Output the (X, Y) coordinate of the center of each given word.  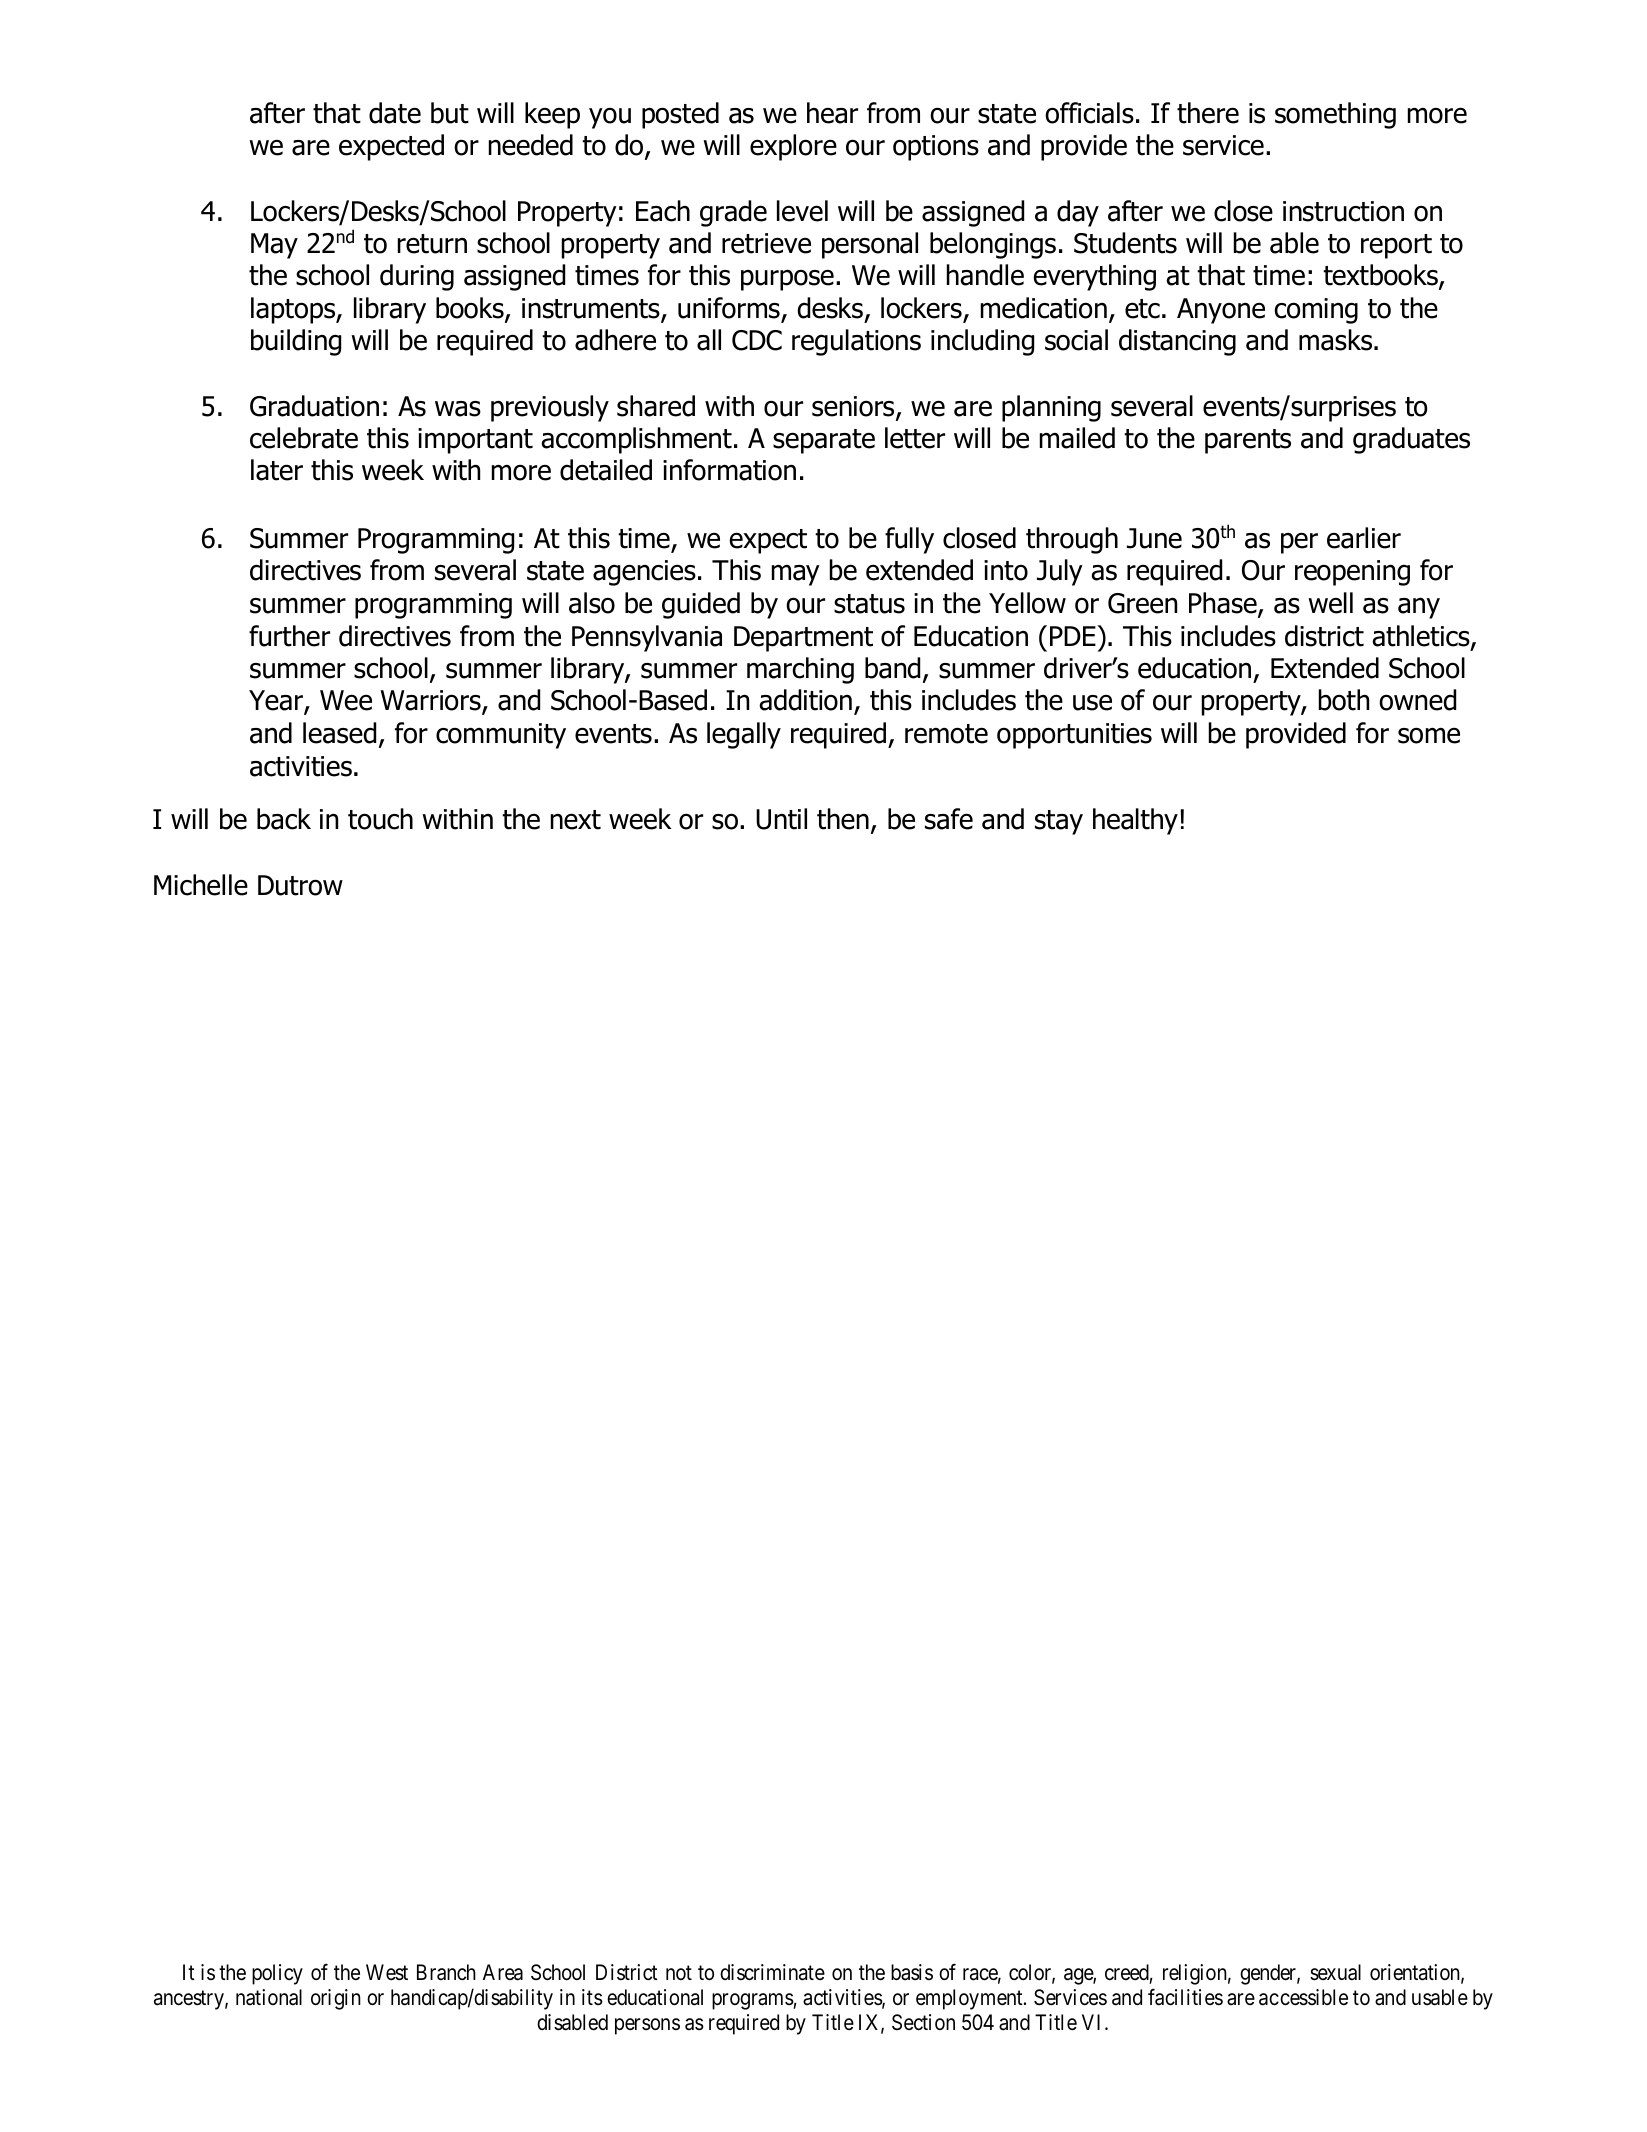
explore (793, 147)
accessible (1303, 1997)
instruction (1343, 211)
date (395, 113)
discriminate (772, 1972)
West (387, 1972)
